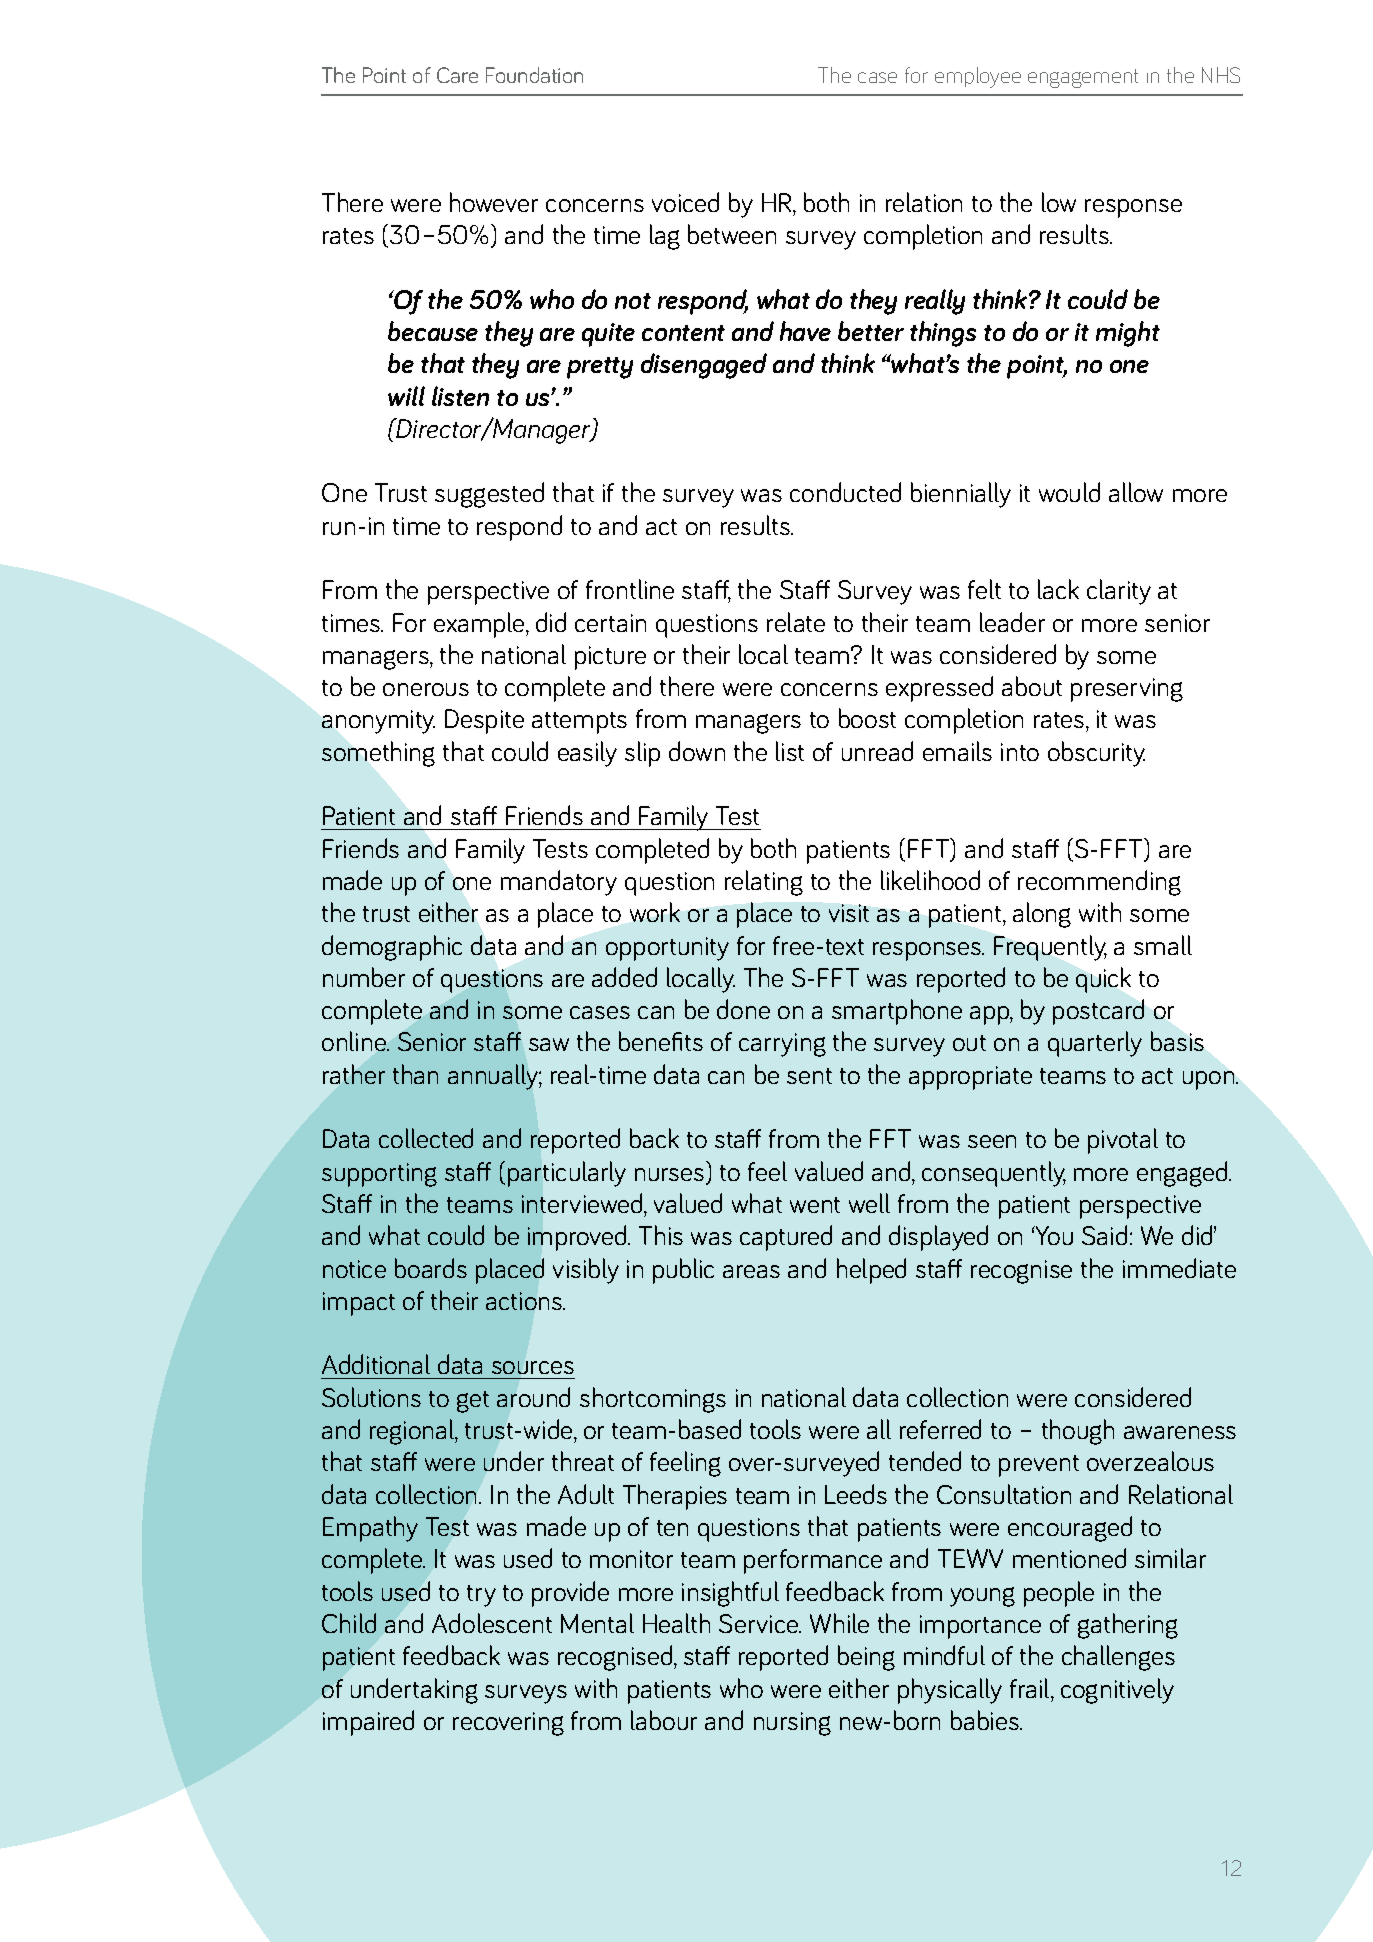 The height and width of the document is (1942, 1373). What do you see at coordinates (392, 948) in the document?
I see `demographic` at bounding box center [392, 948].
